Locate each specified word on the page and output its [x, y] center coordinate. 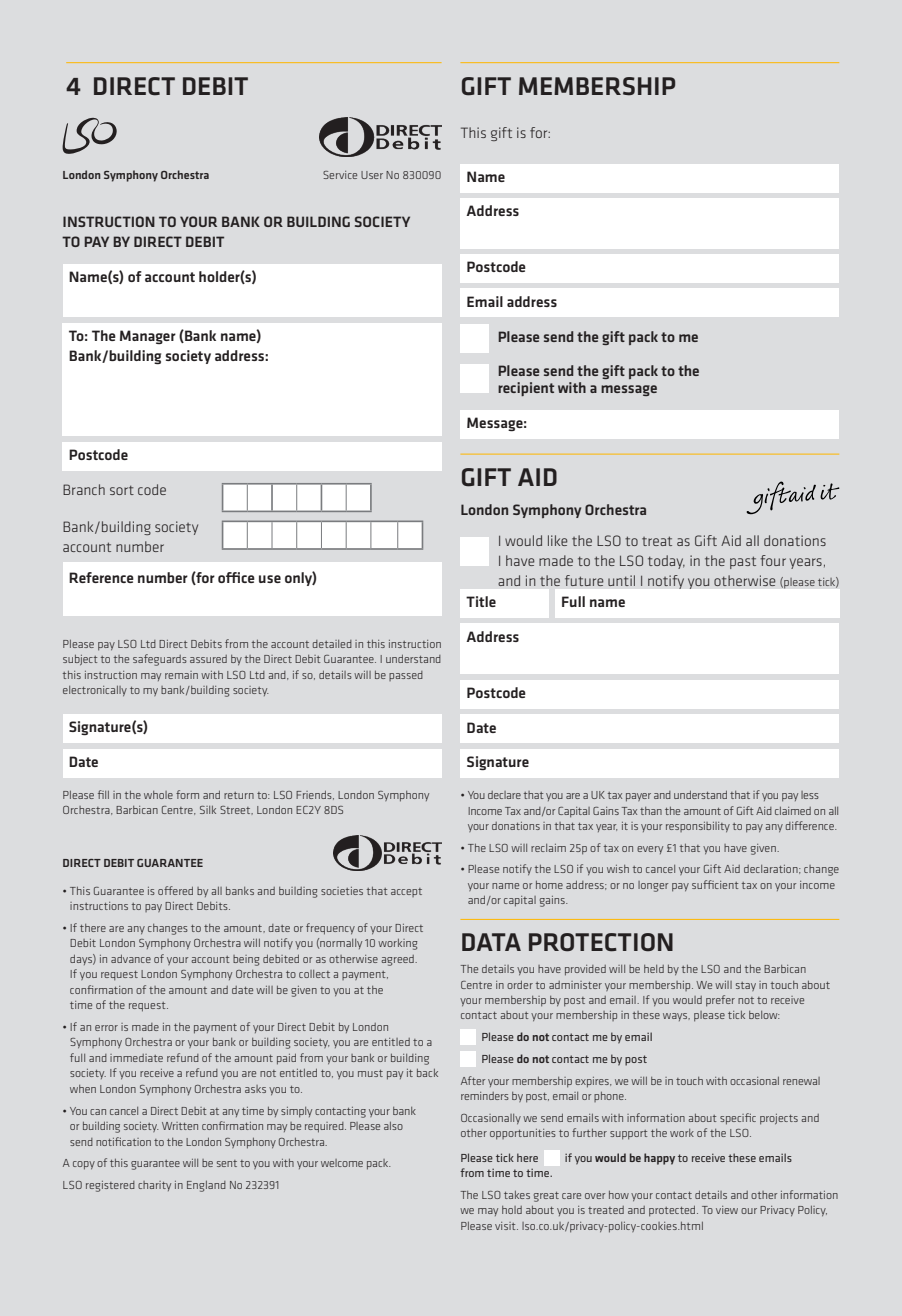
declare [504, 795]
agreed [398, 960]
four [773, 560]
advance [131, 959]
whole [158, 795]
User [372, 175]
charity [154, 1186]
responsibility [698, 827]
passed [406, 676]
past [743, 562]
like [557, 540]
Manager [148, 337]
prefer [720, 1001]
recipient [526, 389]
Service [340, 175]
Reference [101, 577]
